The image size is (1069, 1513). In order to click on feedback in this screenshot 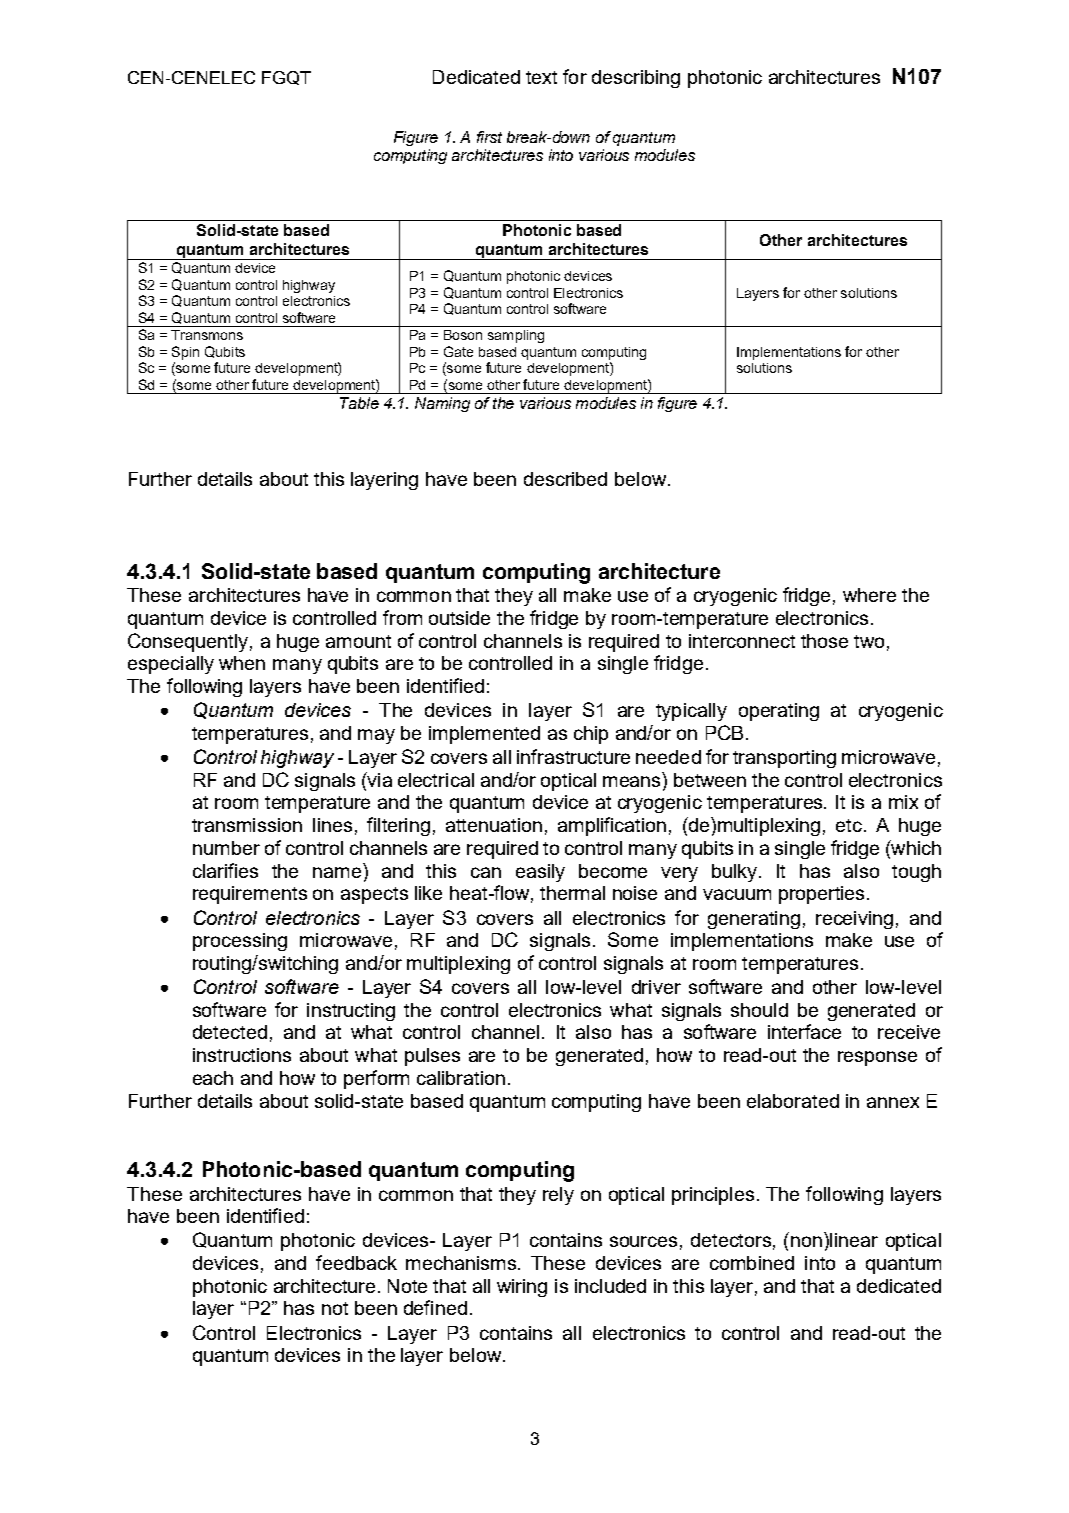, I will do `click(356, 1262)`.
